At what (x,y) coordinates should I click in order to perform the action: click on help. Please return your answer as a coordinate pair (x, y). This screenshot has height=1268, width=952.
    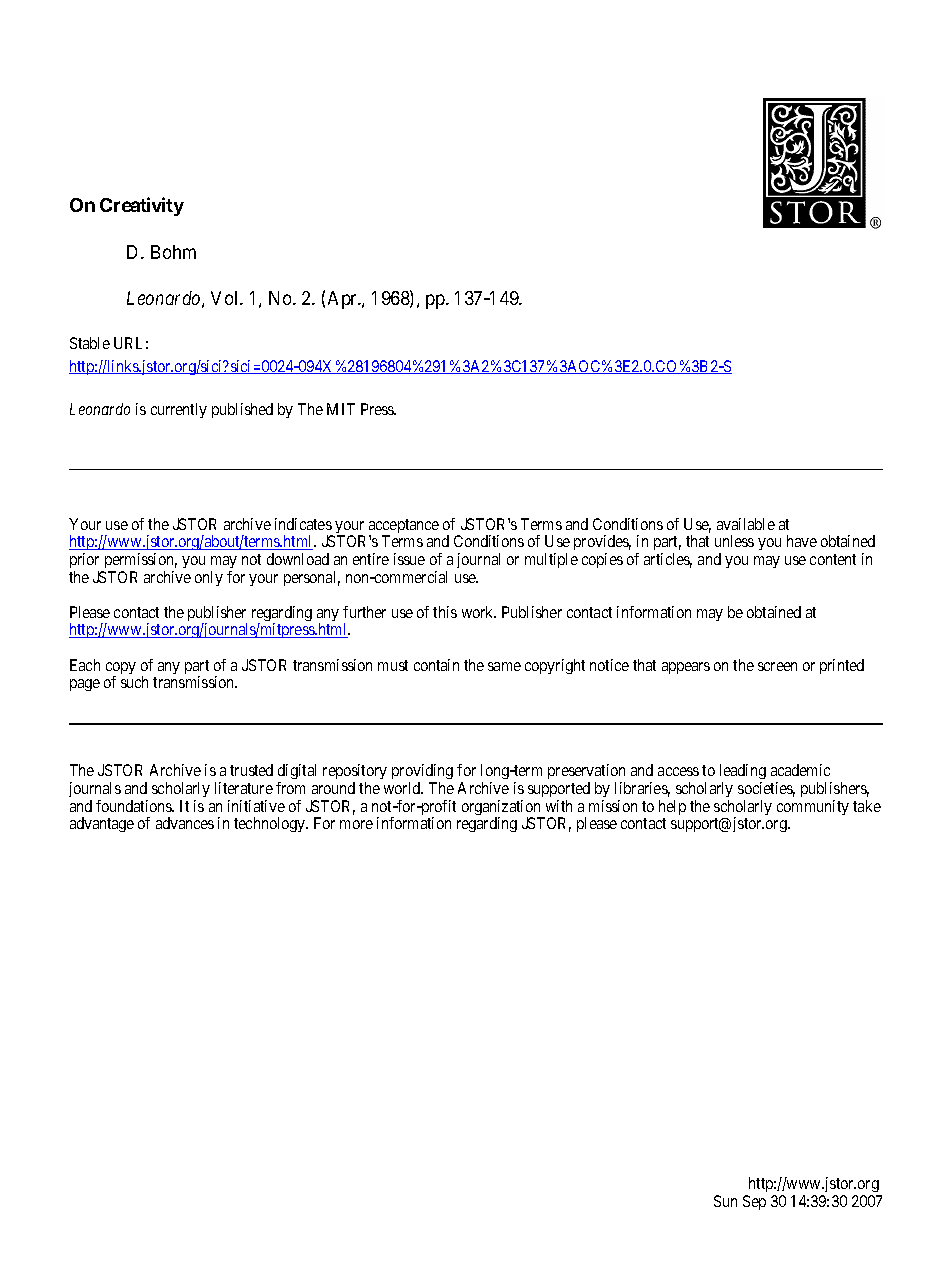
    Looking at the image, I should click on (672, 807).
